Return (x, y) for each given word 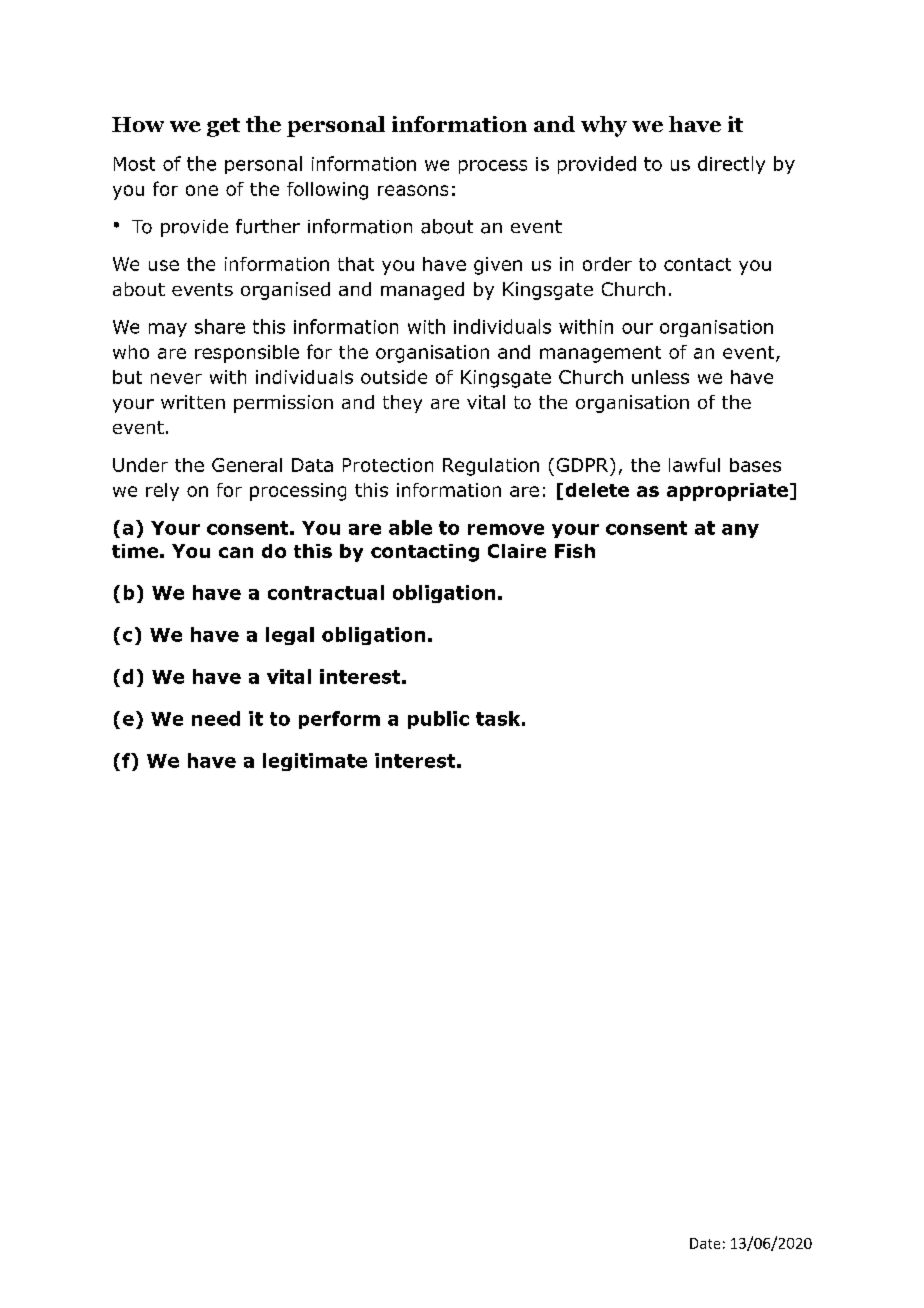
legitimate (315, 762)
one (202, 190)
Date (705, 1243)
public (438, 720)
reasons (413, 190)
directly (731, 165)
